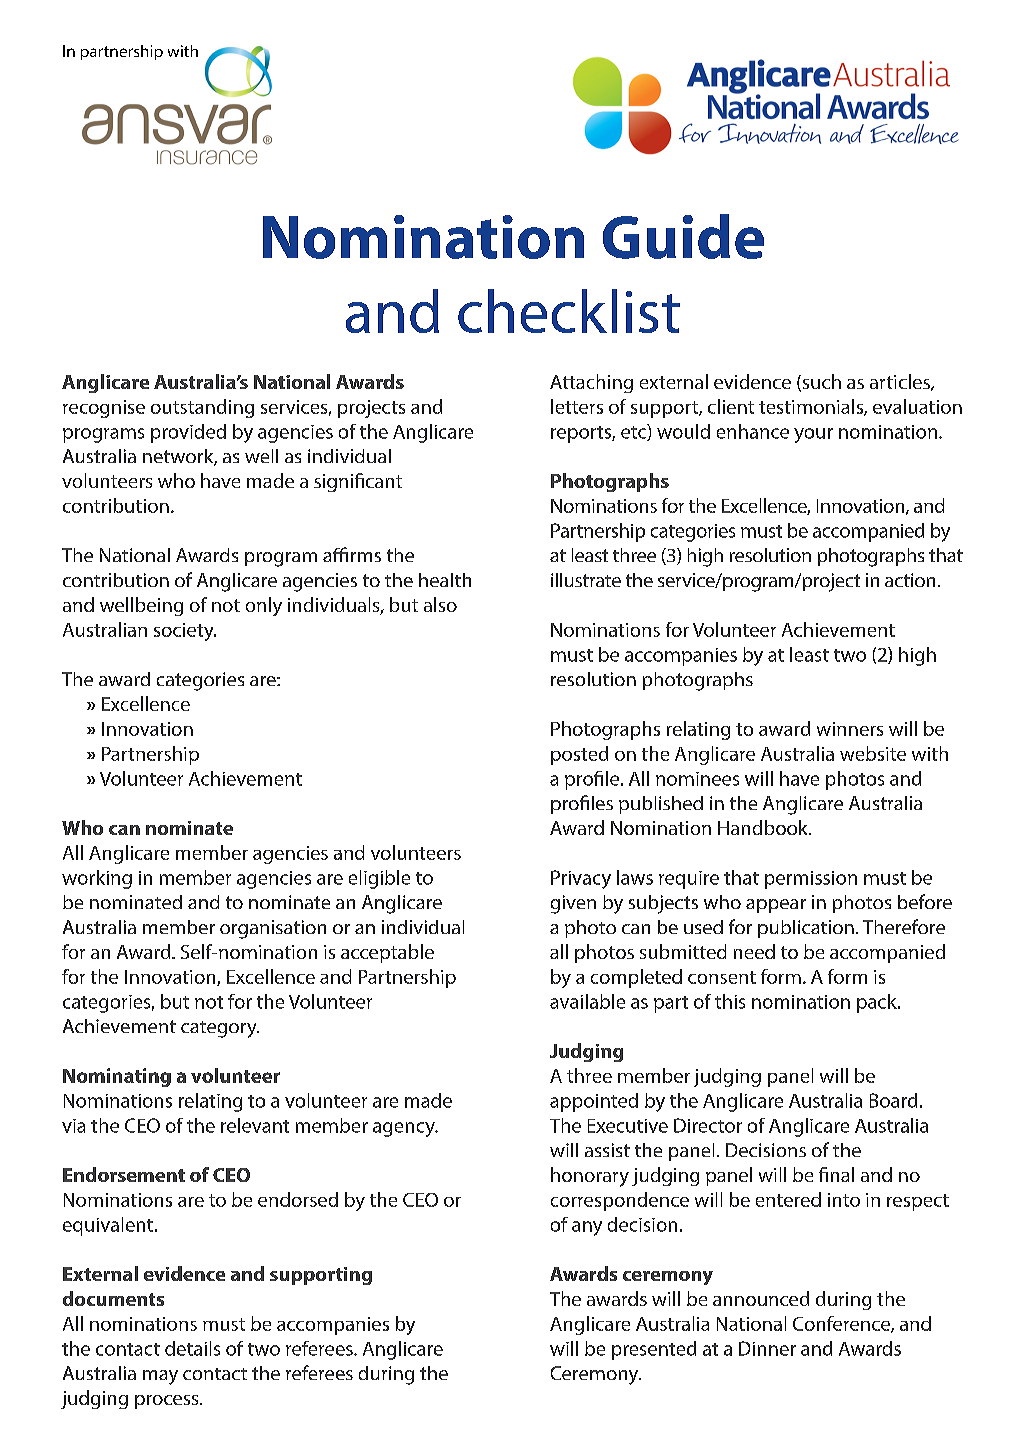 The width and height of the screenshot is (1025, 1449). Describe the element at coordinates (654, 1350) in the screenshot. I see `presented` at that location.
